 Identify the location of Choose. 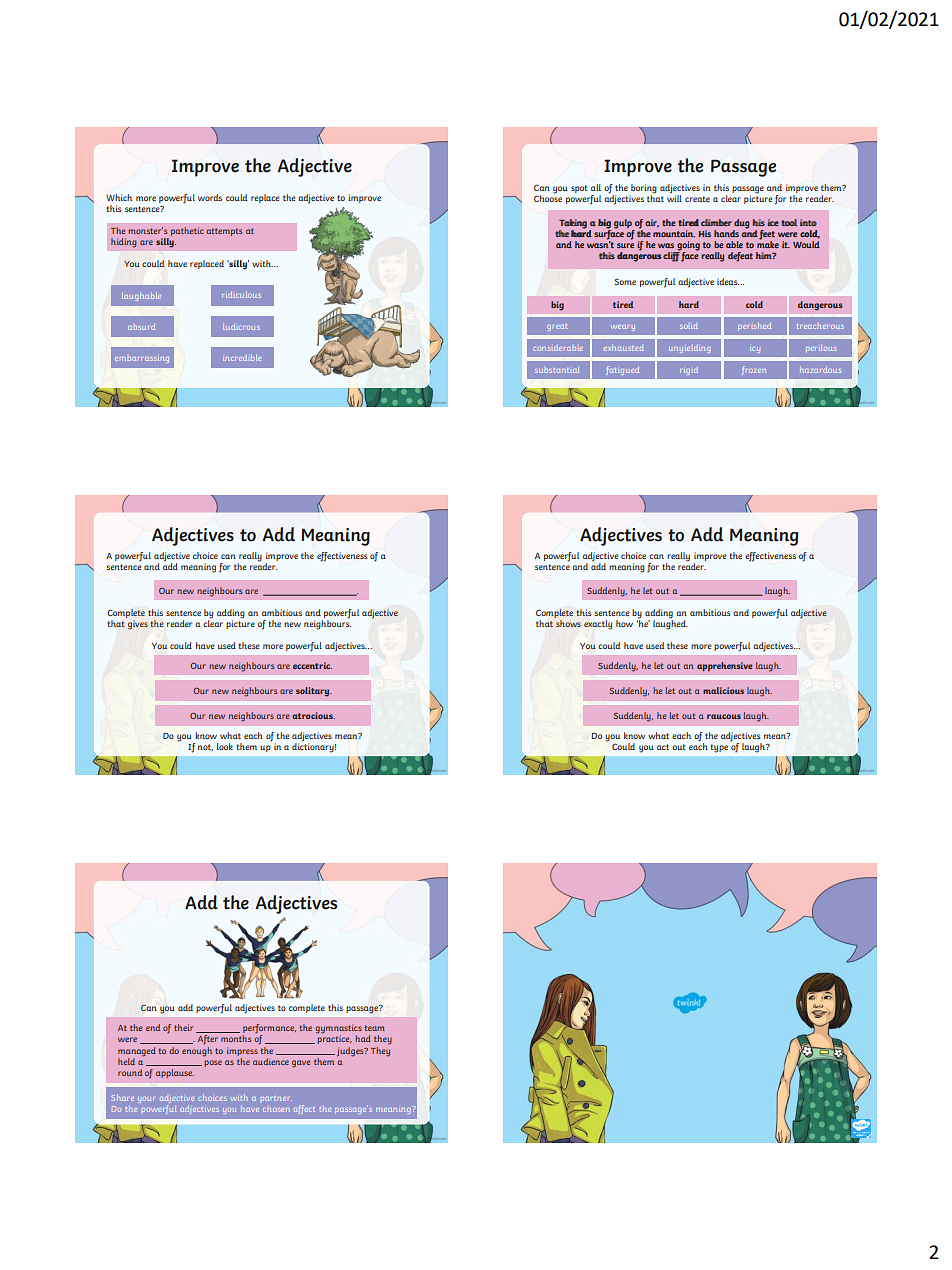
(548, 197).
